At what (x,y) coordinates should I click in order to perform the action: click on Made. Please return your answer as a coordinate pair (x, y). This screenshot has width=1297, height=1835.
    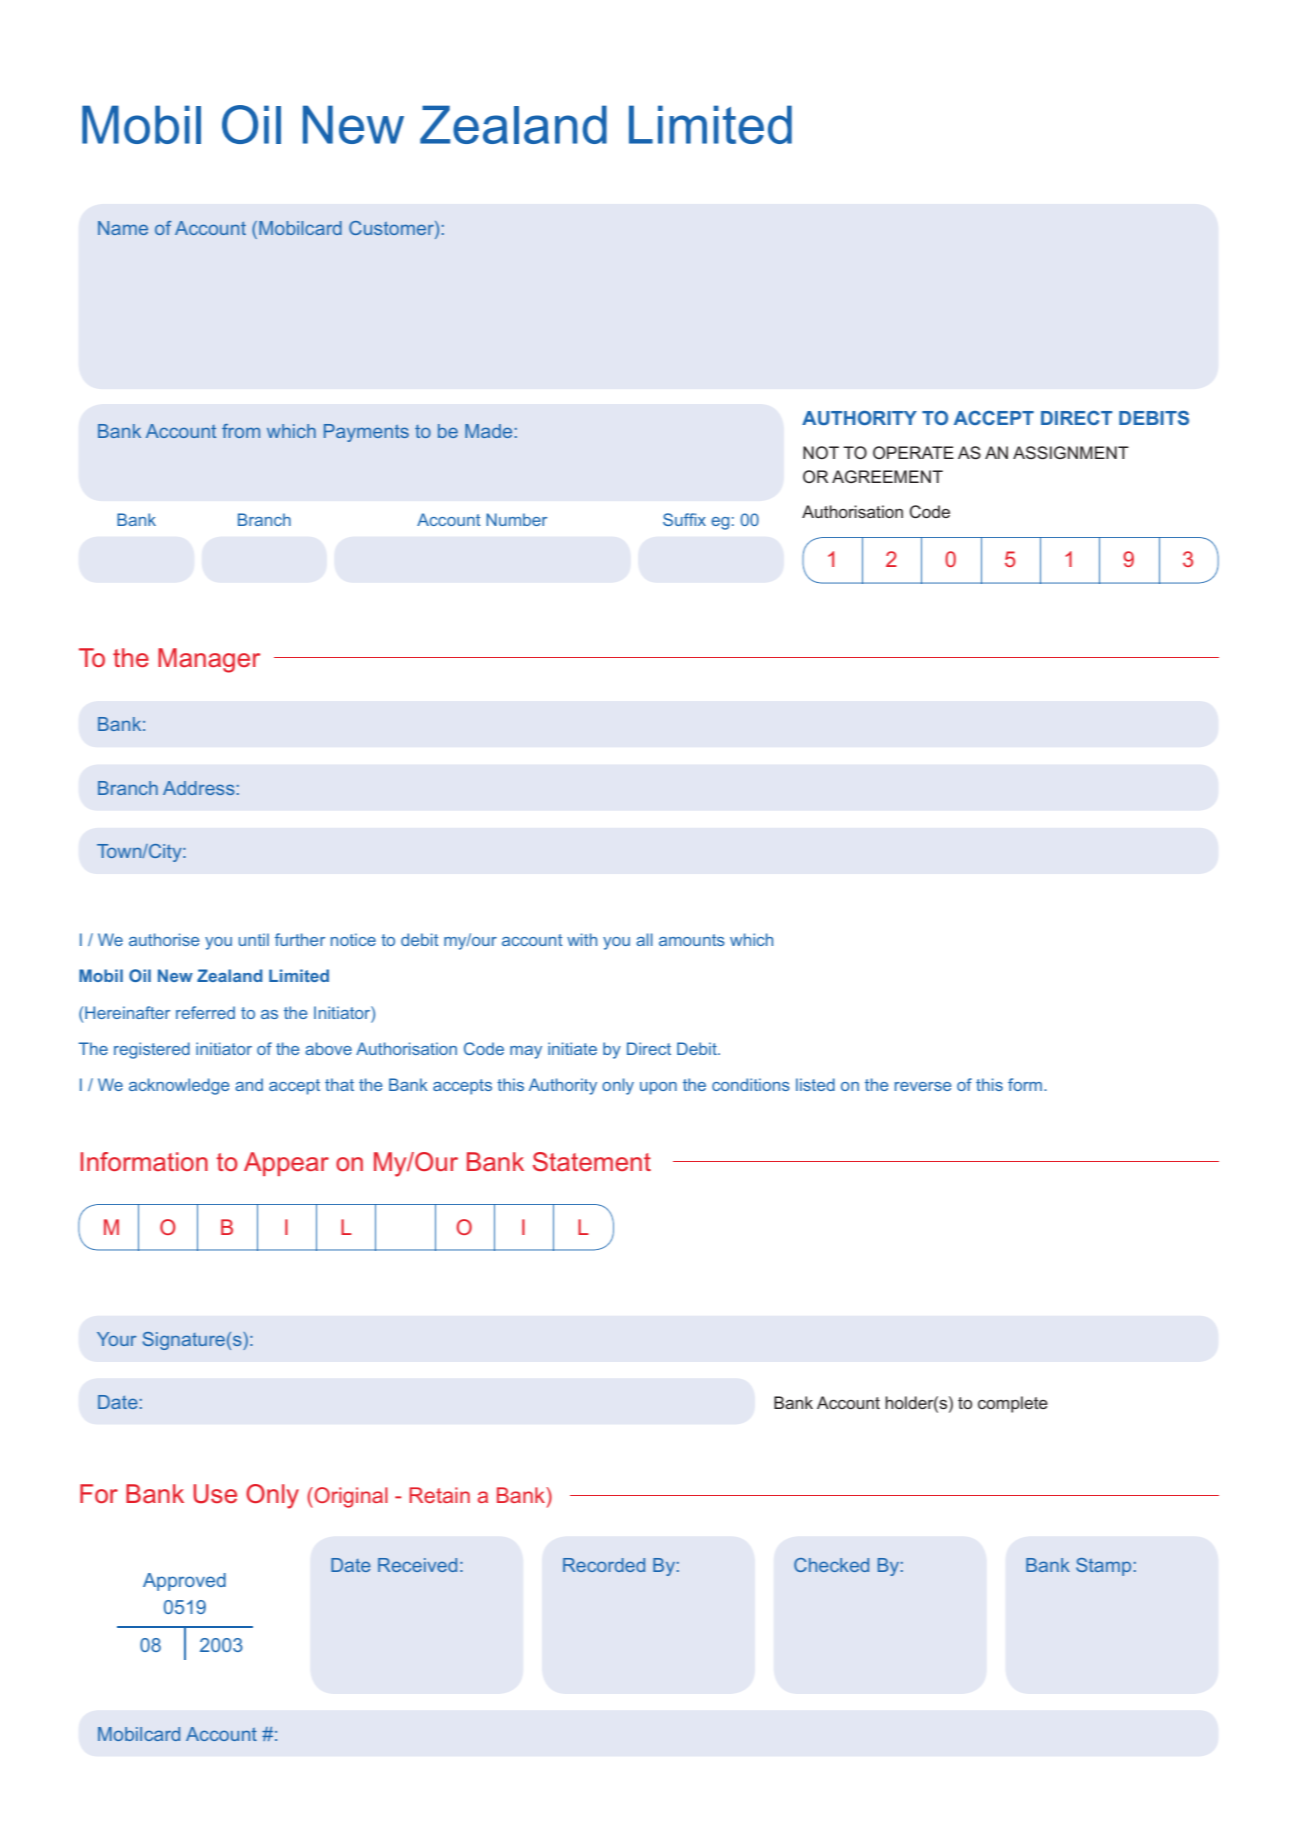
    Looking at the image, I should click on (488, 431).
